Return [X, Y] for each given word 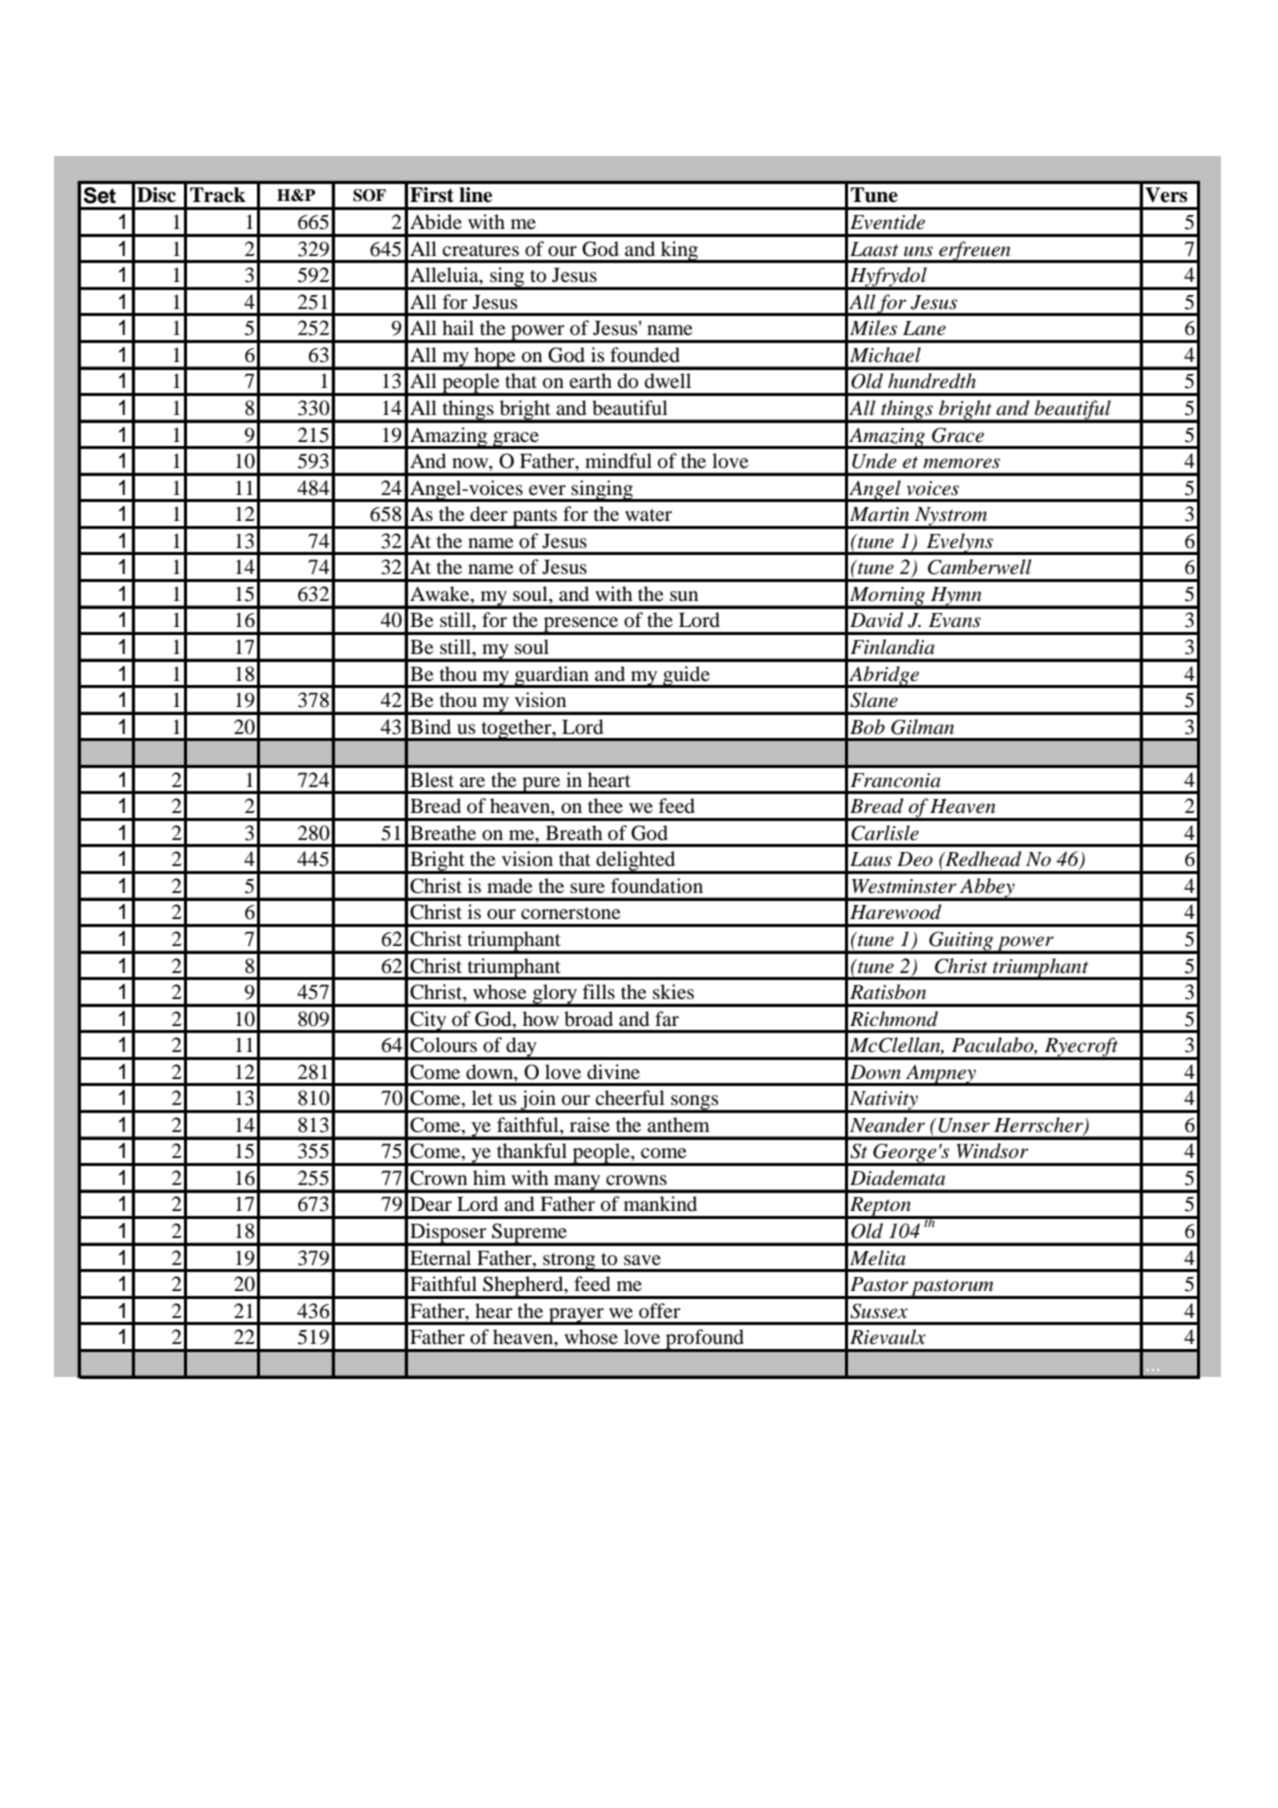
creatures [480, 250]
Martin [879, 514]
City [428, 1022]
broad [588, 1019]
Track [218, 195]
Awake [441, 595]
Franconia [895, 780]
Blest [432, 779]
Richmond [894, 1019]
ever [547, 490]
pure [541, 785]
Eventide [887, 222]
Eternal [440, 1257]
